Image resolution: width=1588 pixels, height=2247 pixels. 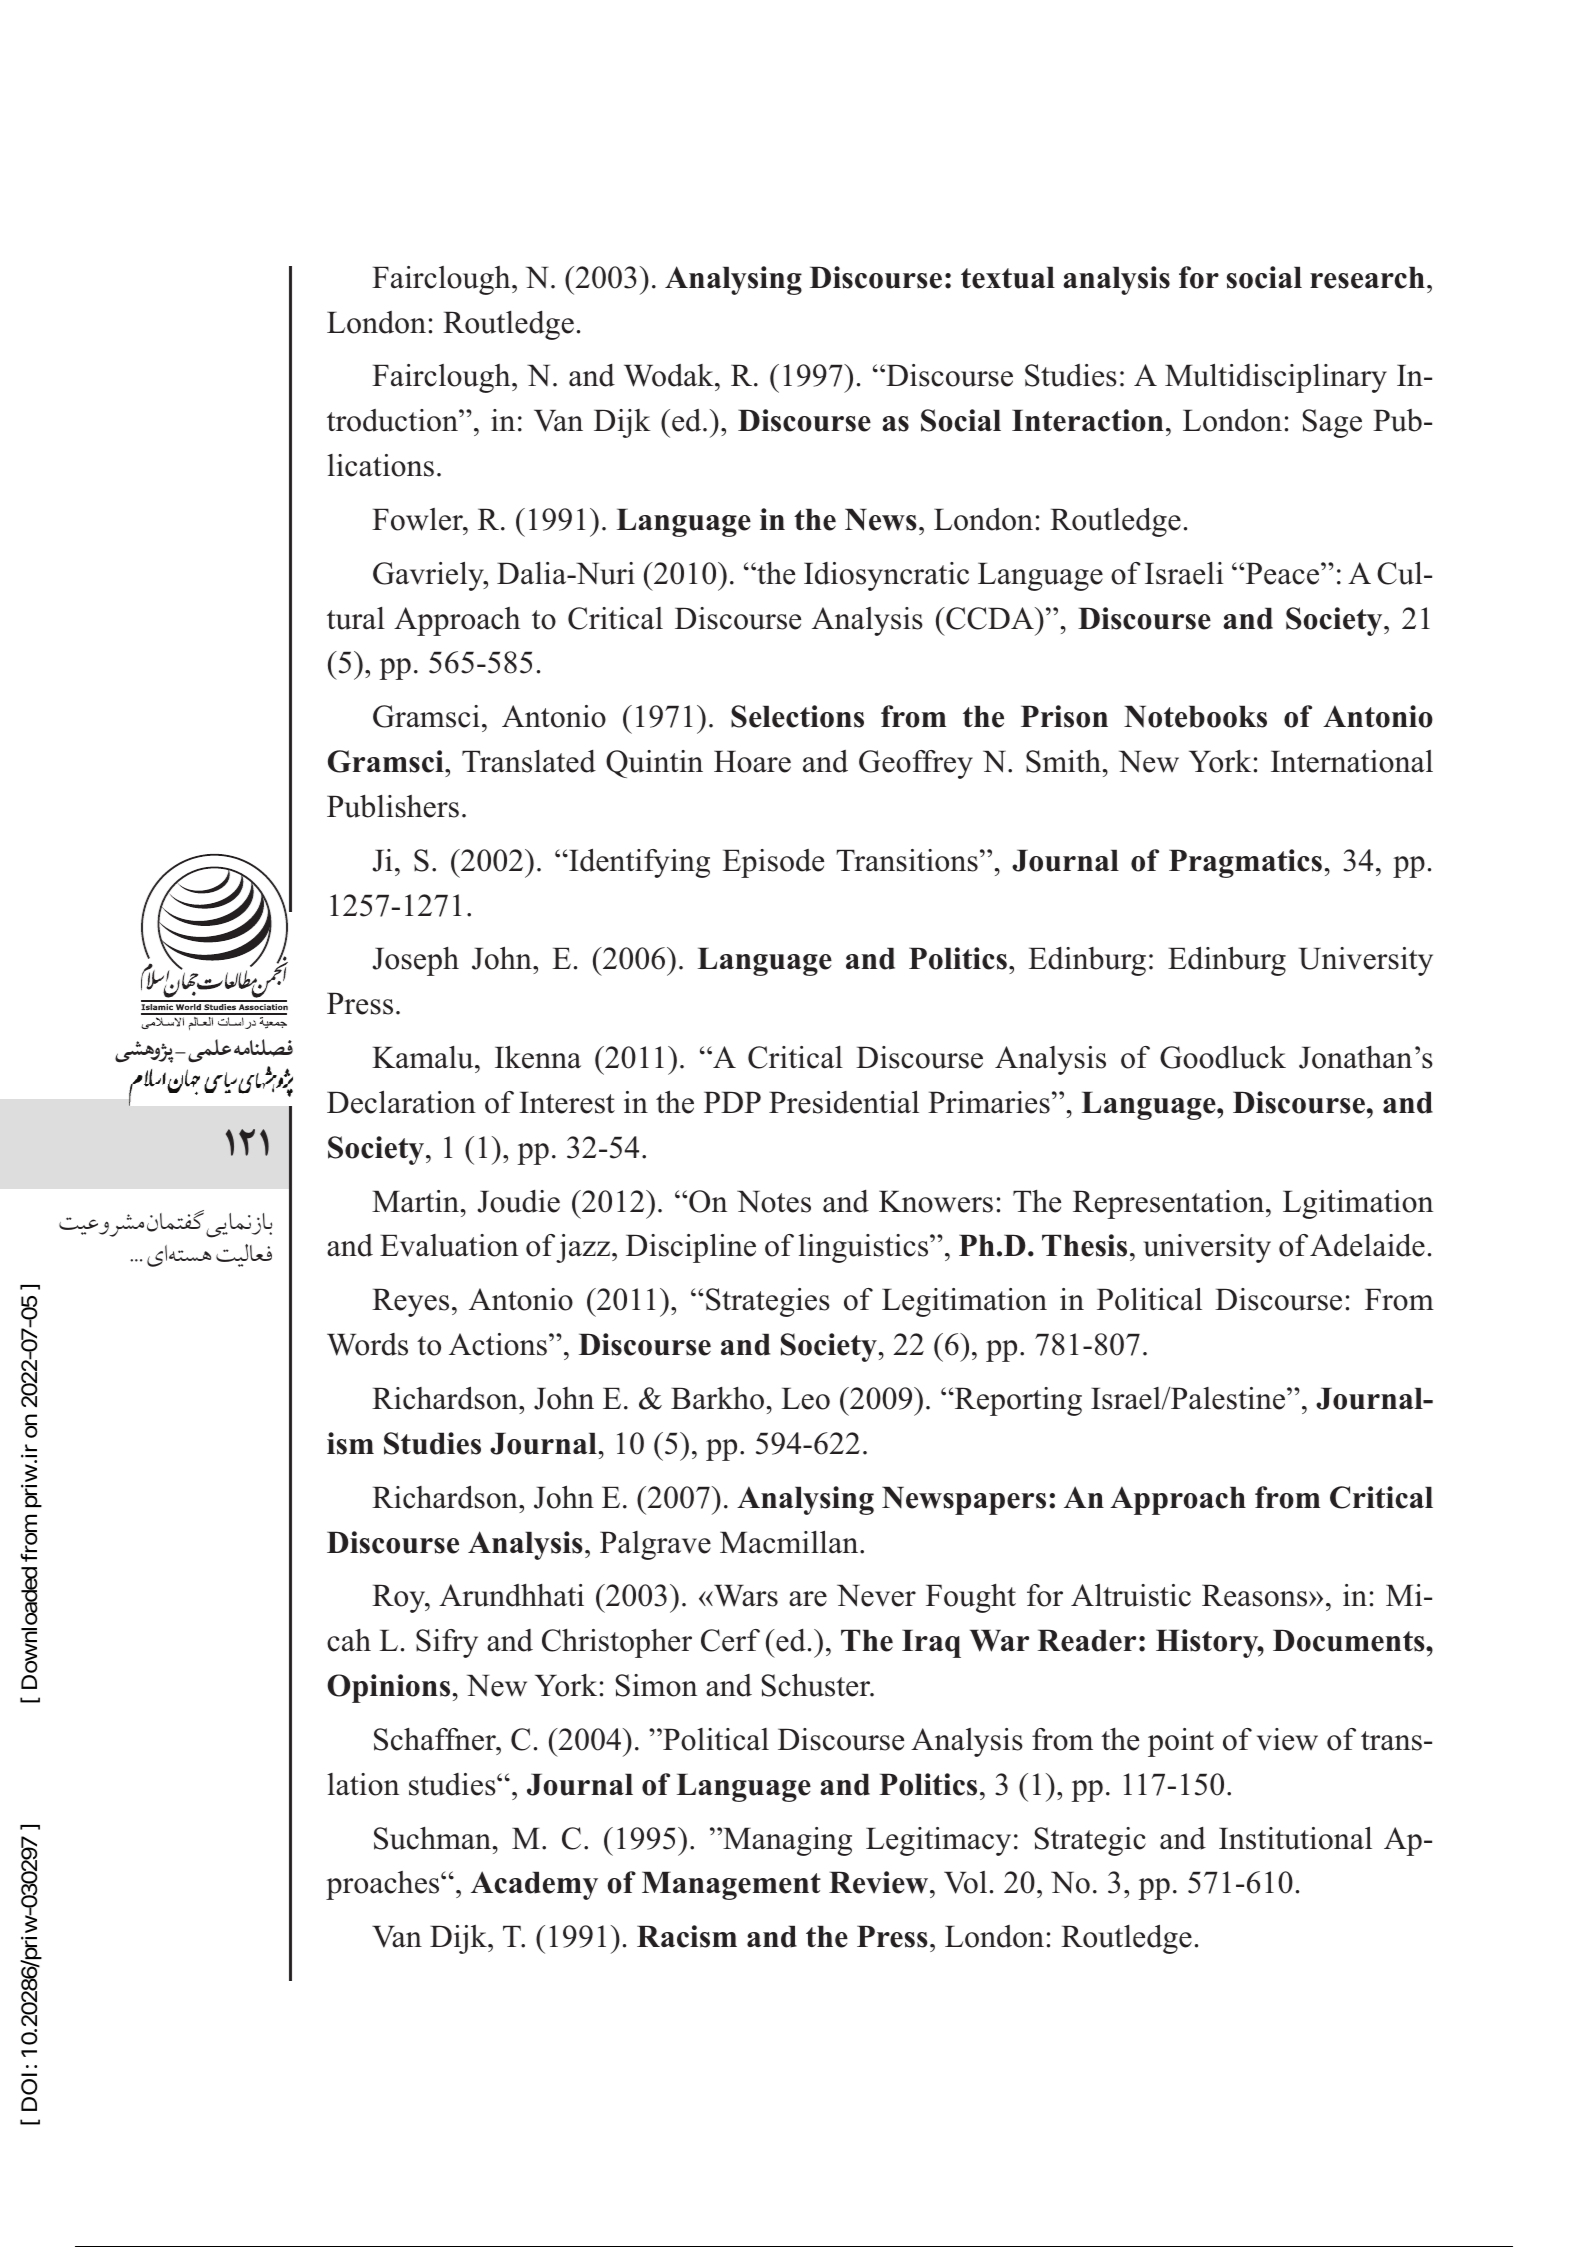 I want to click on Reasons, so click(x=1256, y=1596).
